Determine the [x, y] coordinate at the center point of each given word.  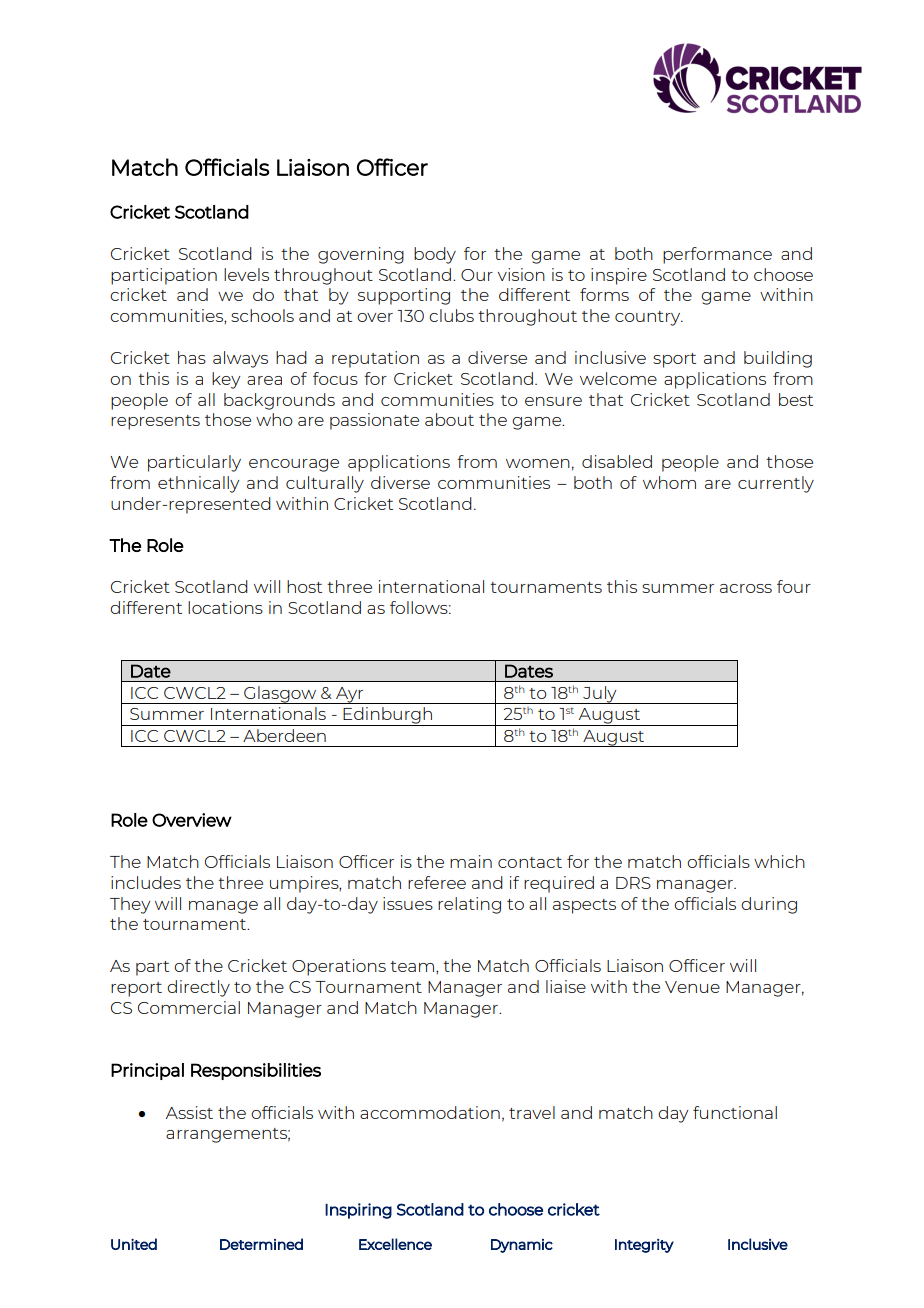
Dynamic [522, 1246]
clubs [451, 315]
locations [225, 607]
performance [717, 255]
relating [469, 905]
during [769, 905]
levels [246, 274]
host [304, 586]
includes [146, 882]
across [746, 588]
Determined [261, 1244]
